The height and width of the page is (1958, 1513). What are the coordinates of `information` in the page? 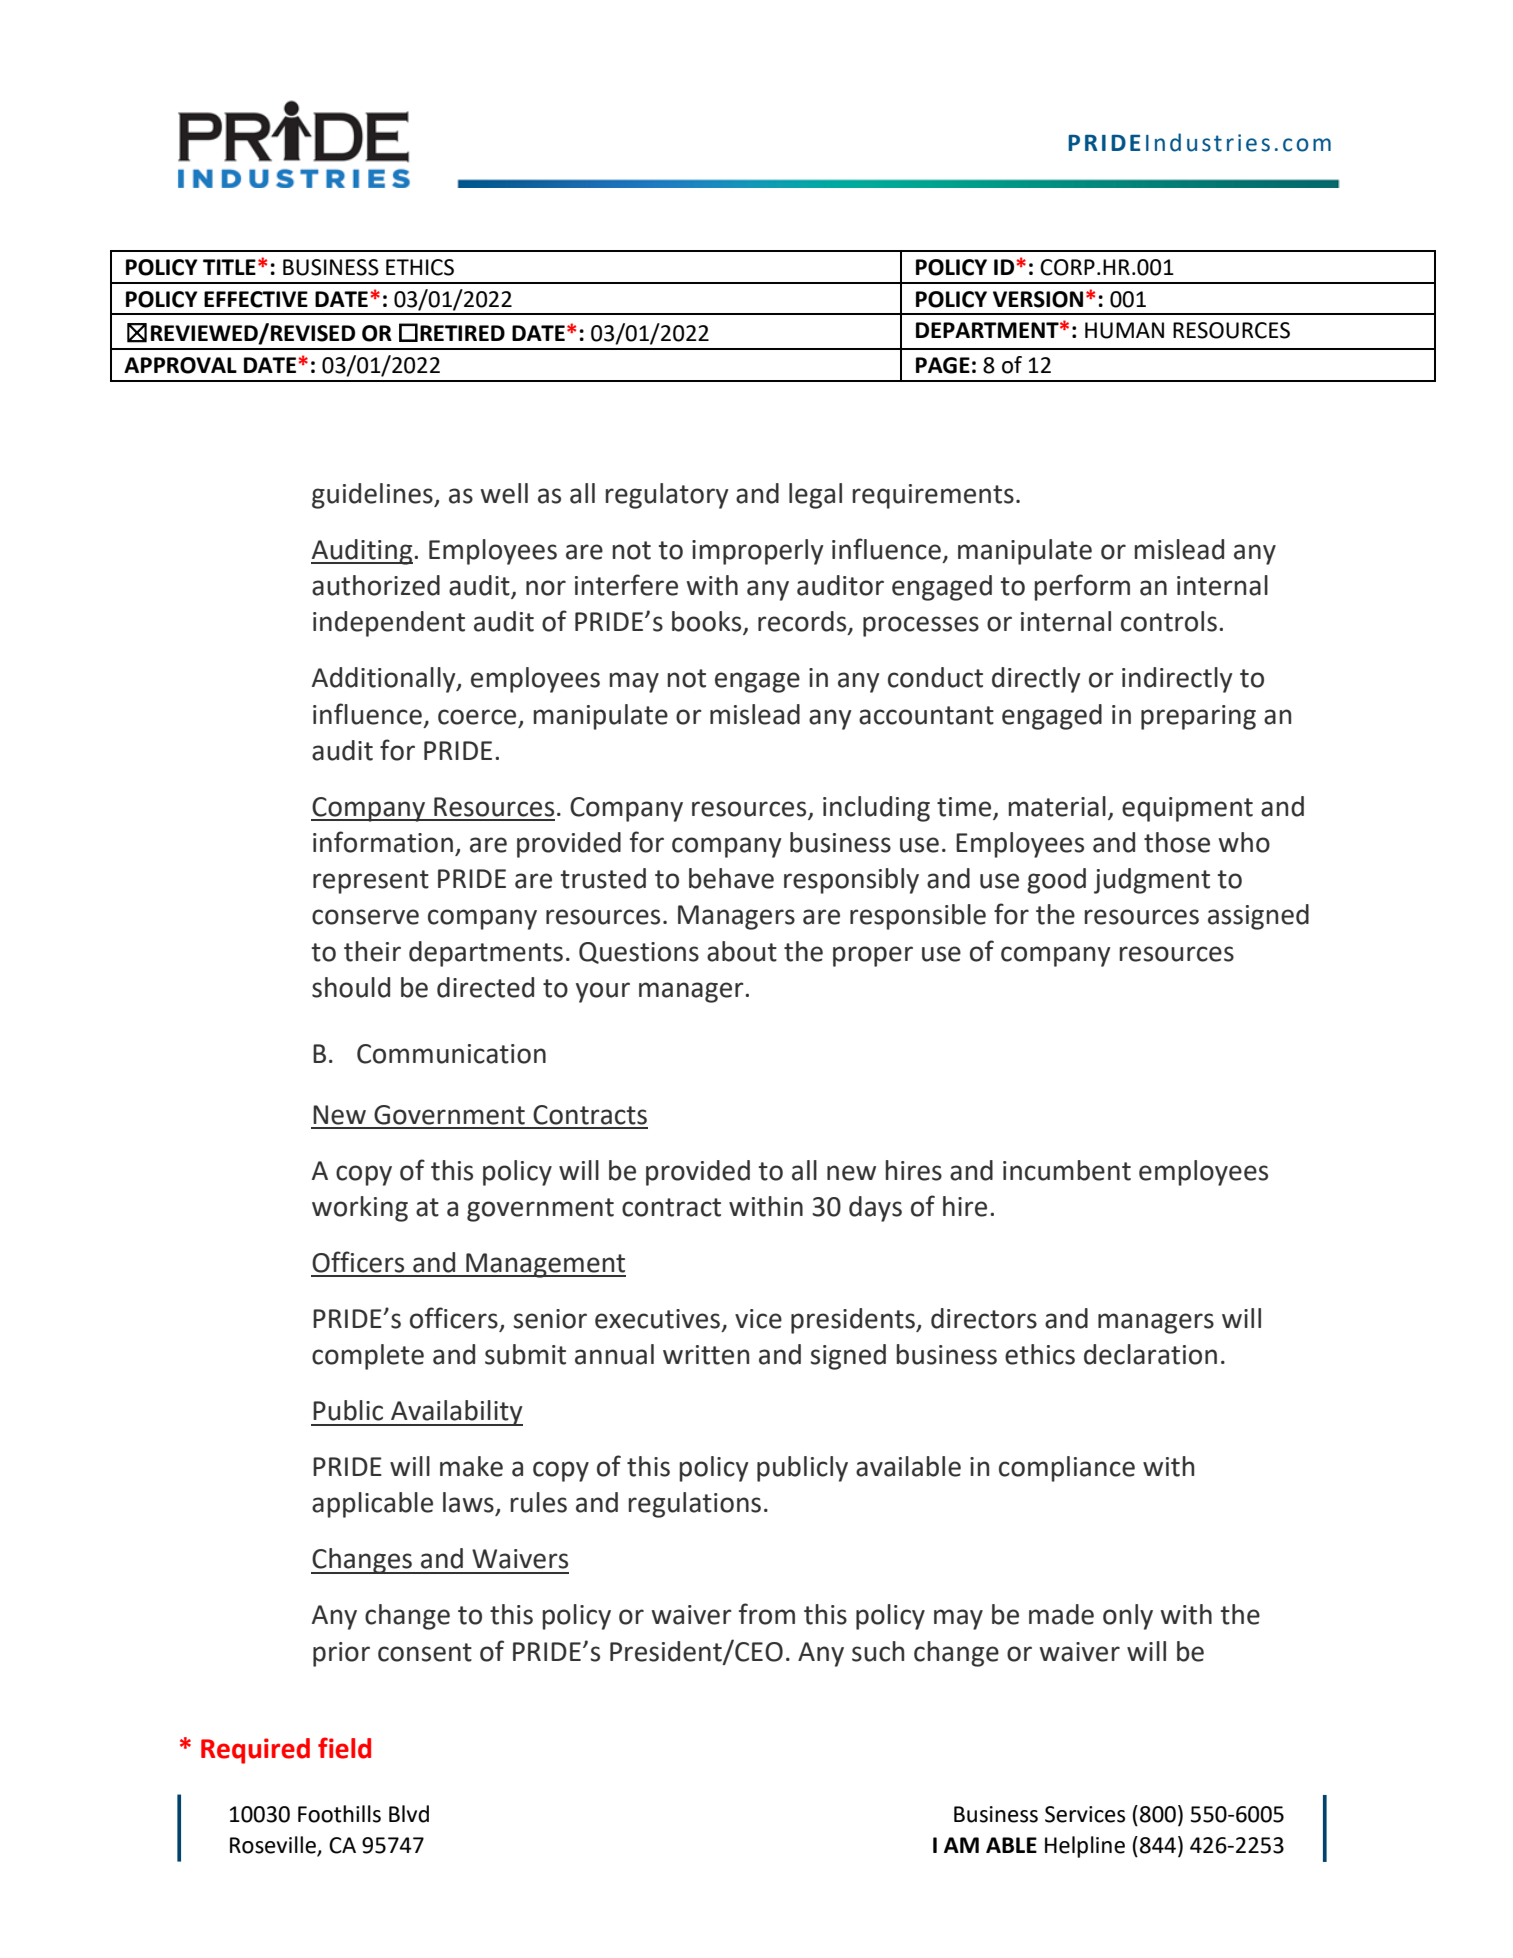 It's located at (383, 842).
